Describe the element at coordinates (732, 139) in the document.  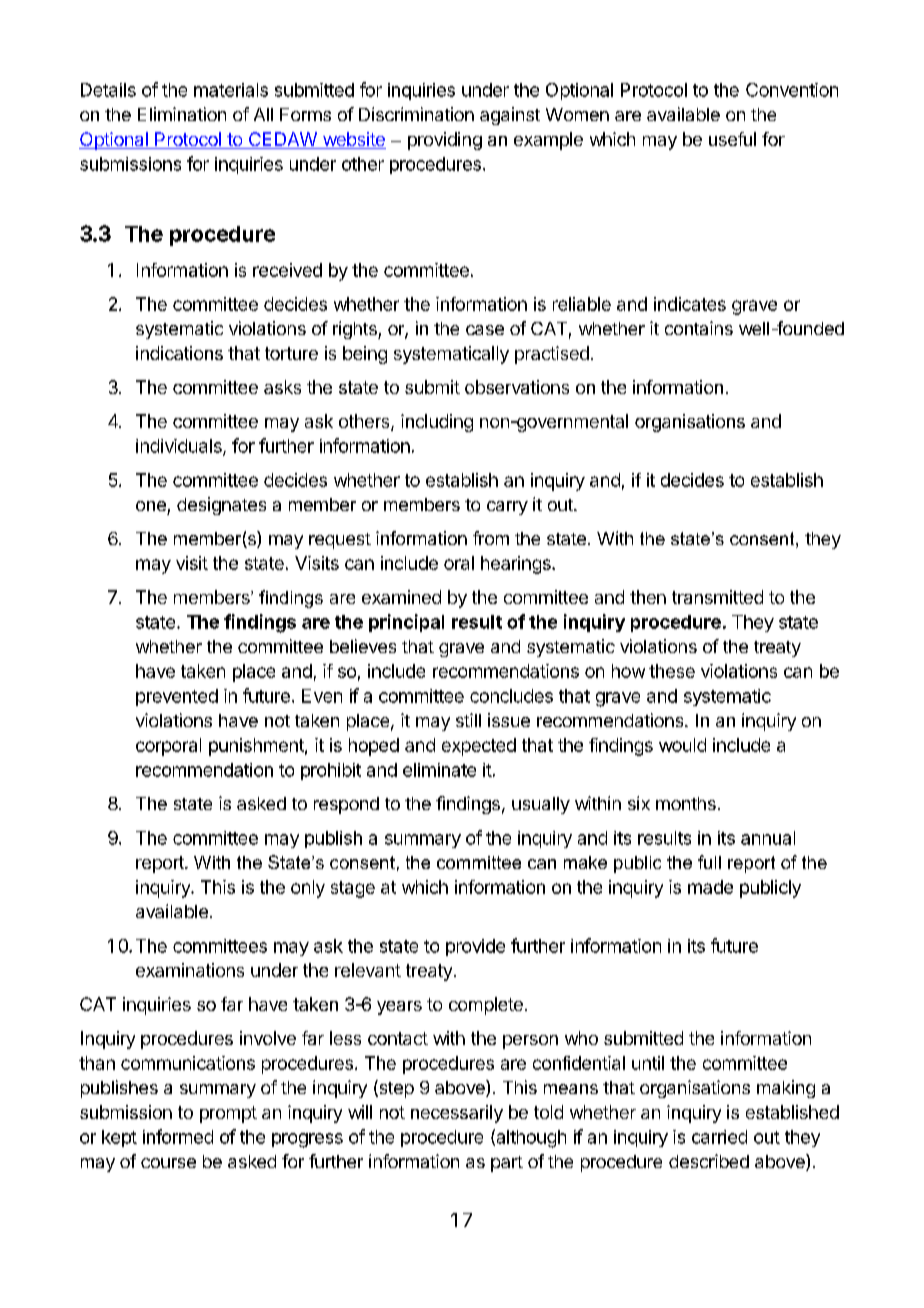
I see `useful` at that location.
